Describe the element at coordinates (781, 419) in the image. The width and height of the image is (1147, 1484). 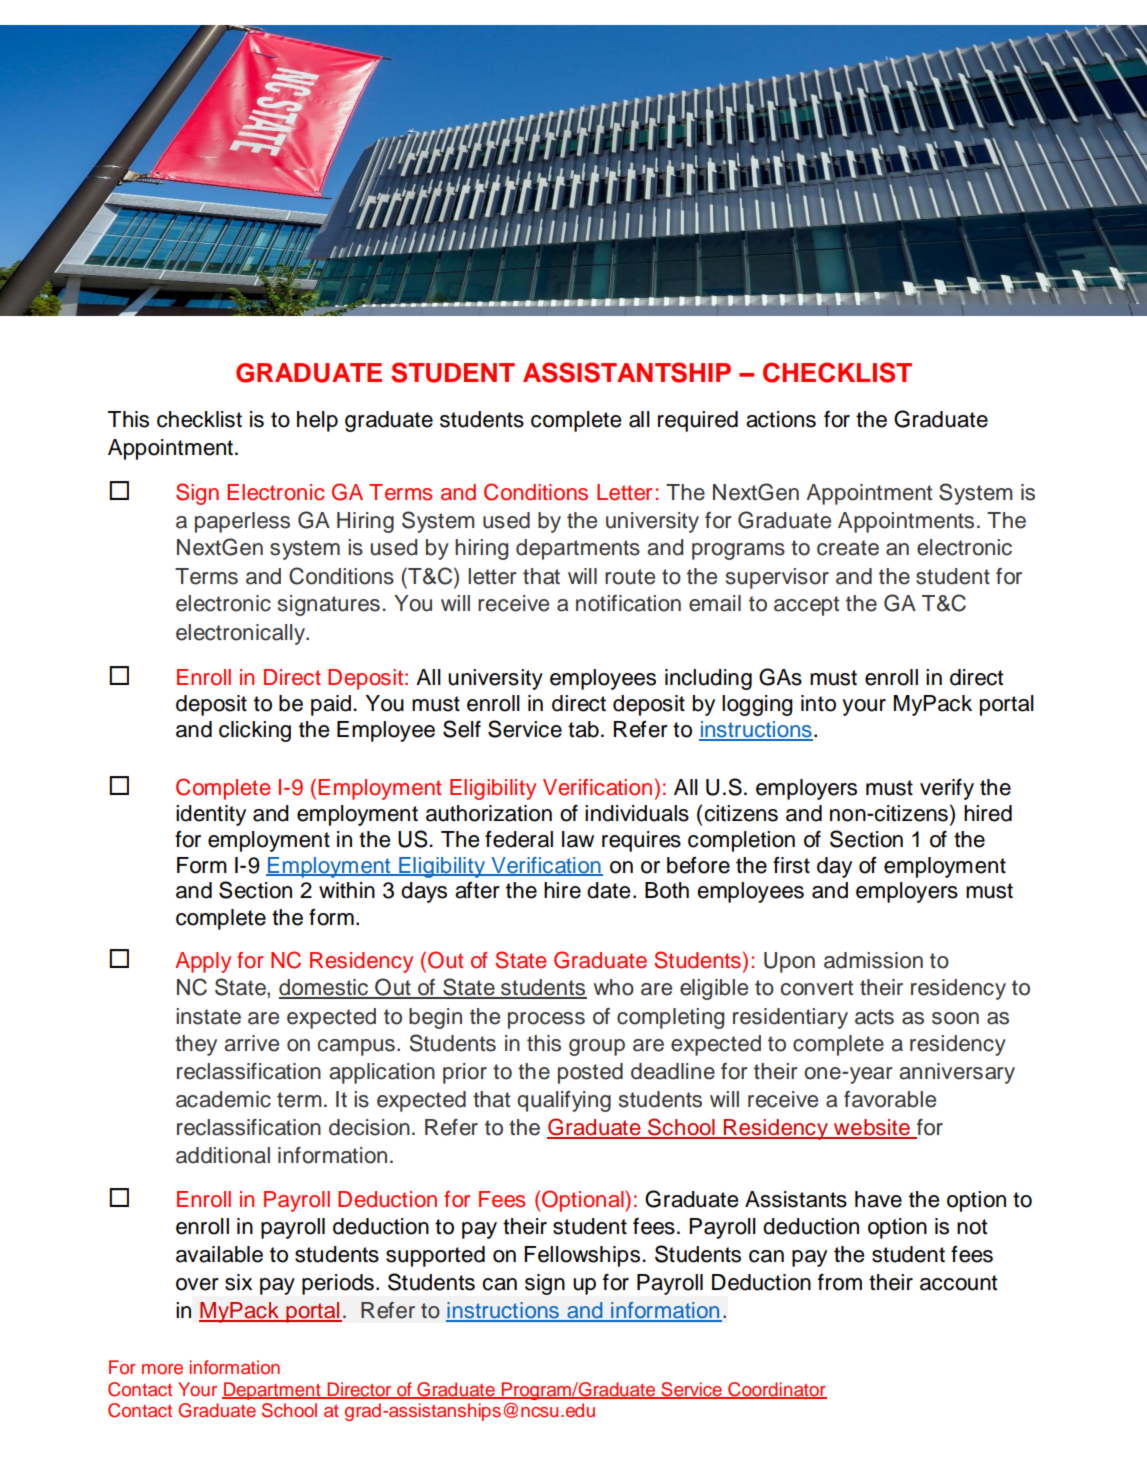
I see `actions` at that location.
